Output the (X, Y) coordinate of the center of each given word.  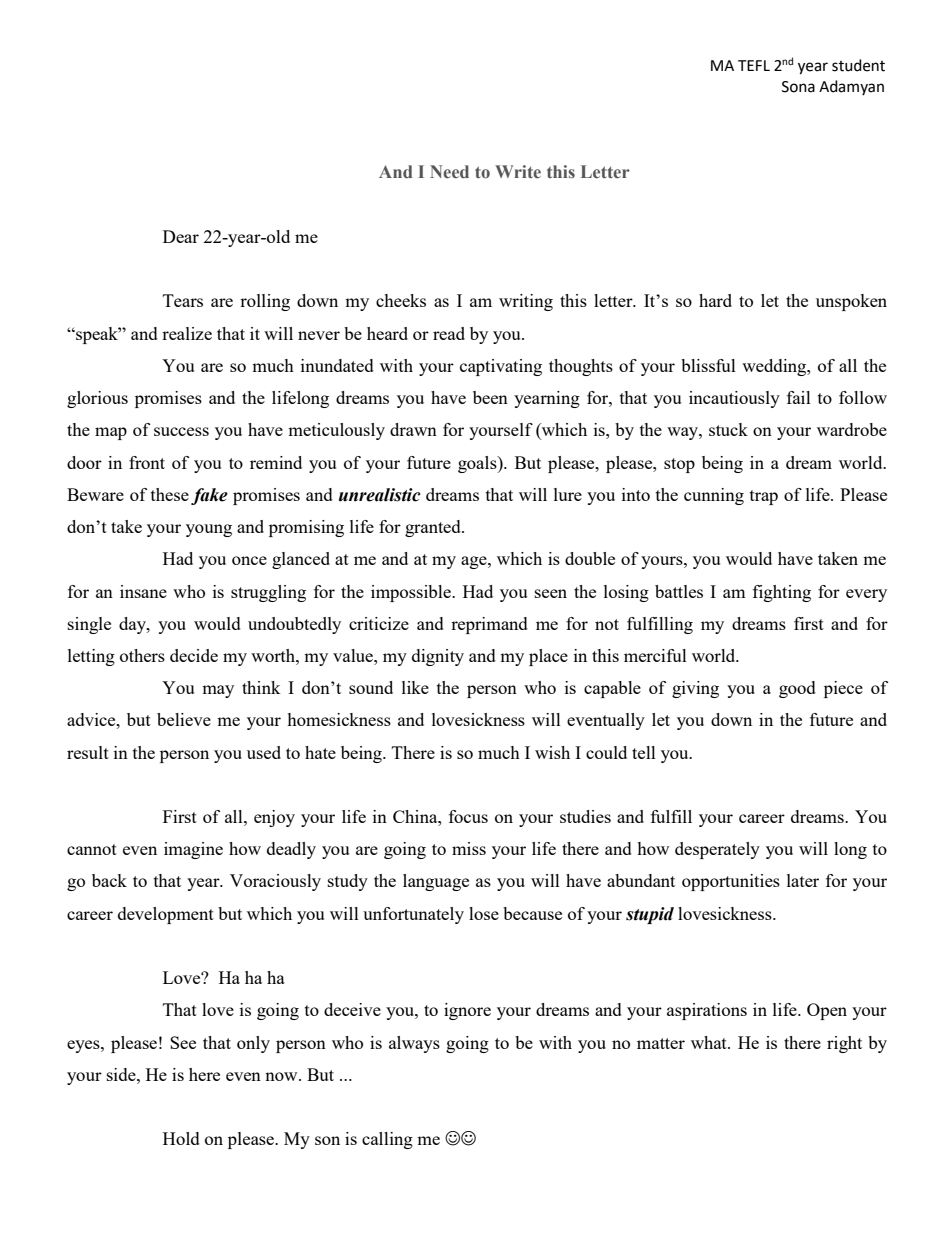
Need (449, 172)
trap (764, 497)
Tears (183, 300)
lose (484, 913)
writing (526, 302)
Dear (181, 236)
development (166, 915)
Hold (181, 1138)
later (803, 880)
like (415, 687)
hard (715, 300)
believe (184, 719)
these (170, 494)
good (797, 689)
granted (434, 528)
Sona (798, 87)
